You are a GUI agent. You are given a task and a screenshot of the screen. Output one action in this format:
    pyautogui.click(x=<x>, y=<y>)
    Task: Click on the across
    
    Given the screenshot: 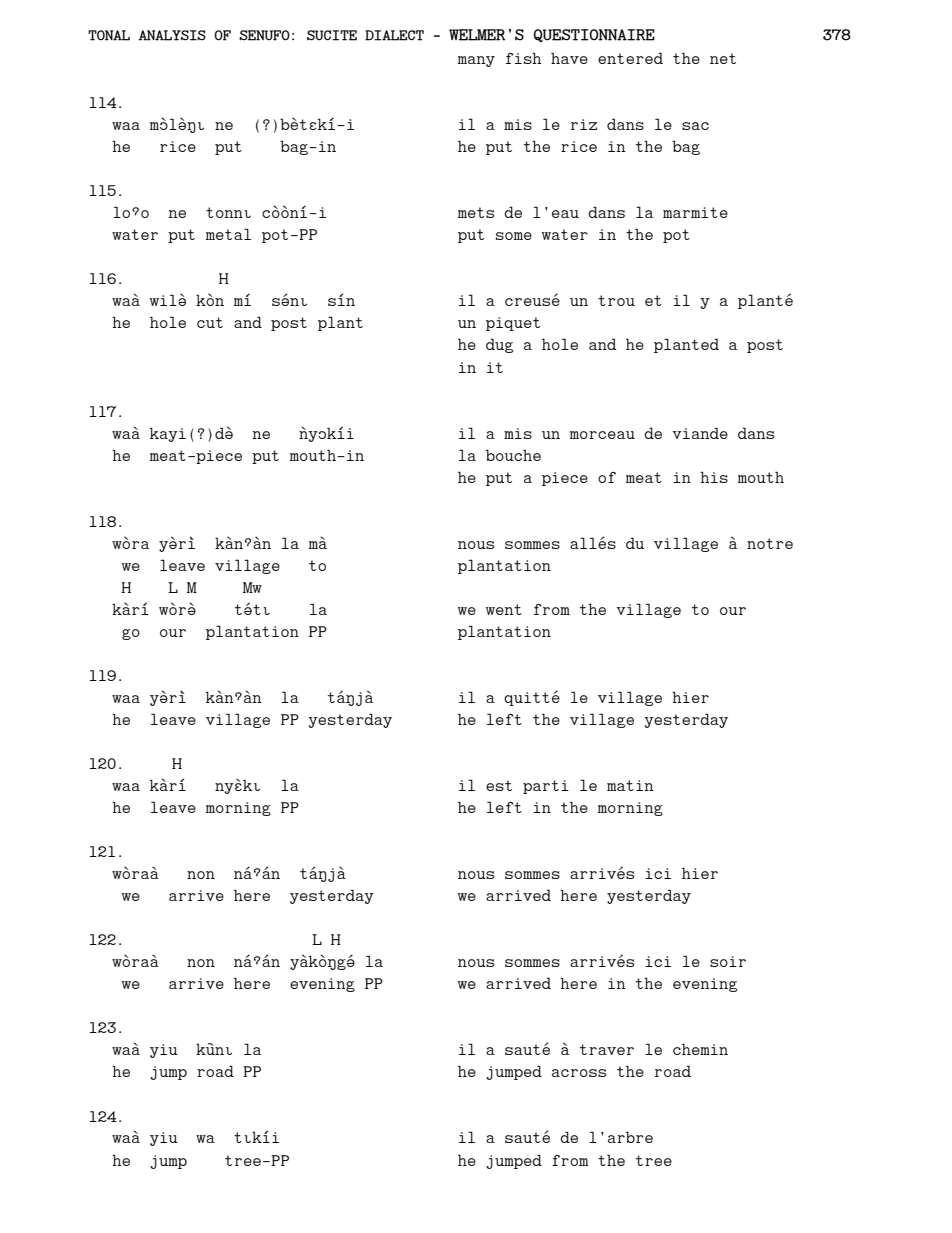 What is the action you would take?
    pyautogui.click(x=579, y=1073)
